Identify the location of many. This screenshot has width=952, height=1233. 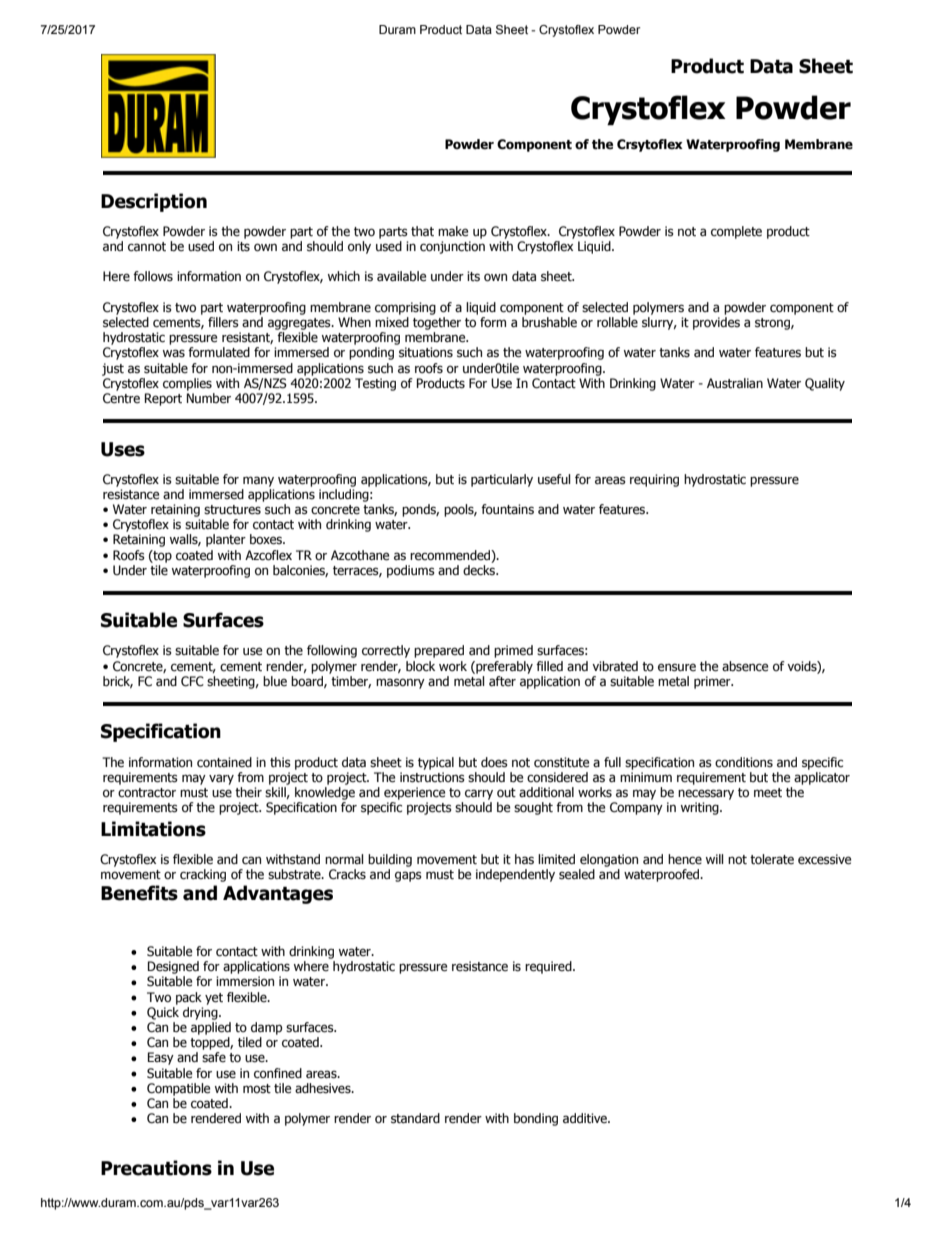
(258, 481).
